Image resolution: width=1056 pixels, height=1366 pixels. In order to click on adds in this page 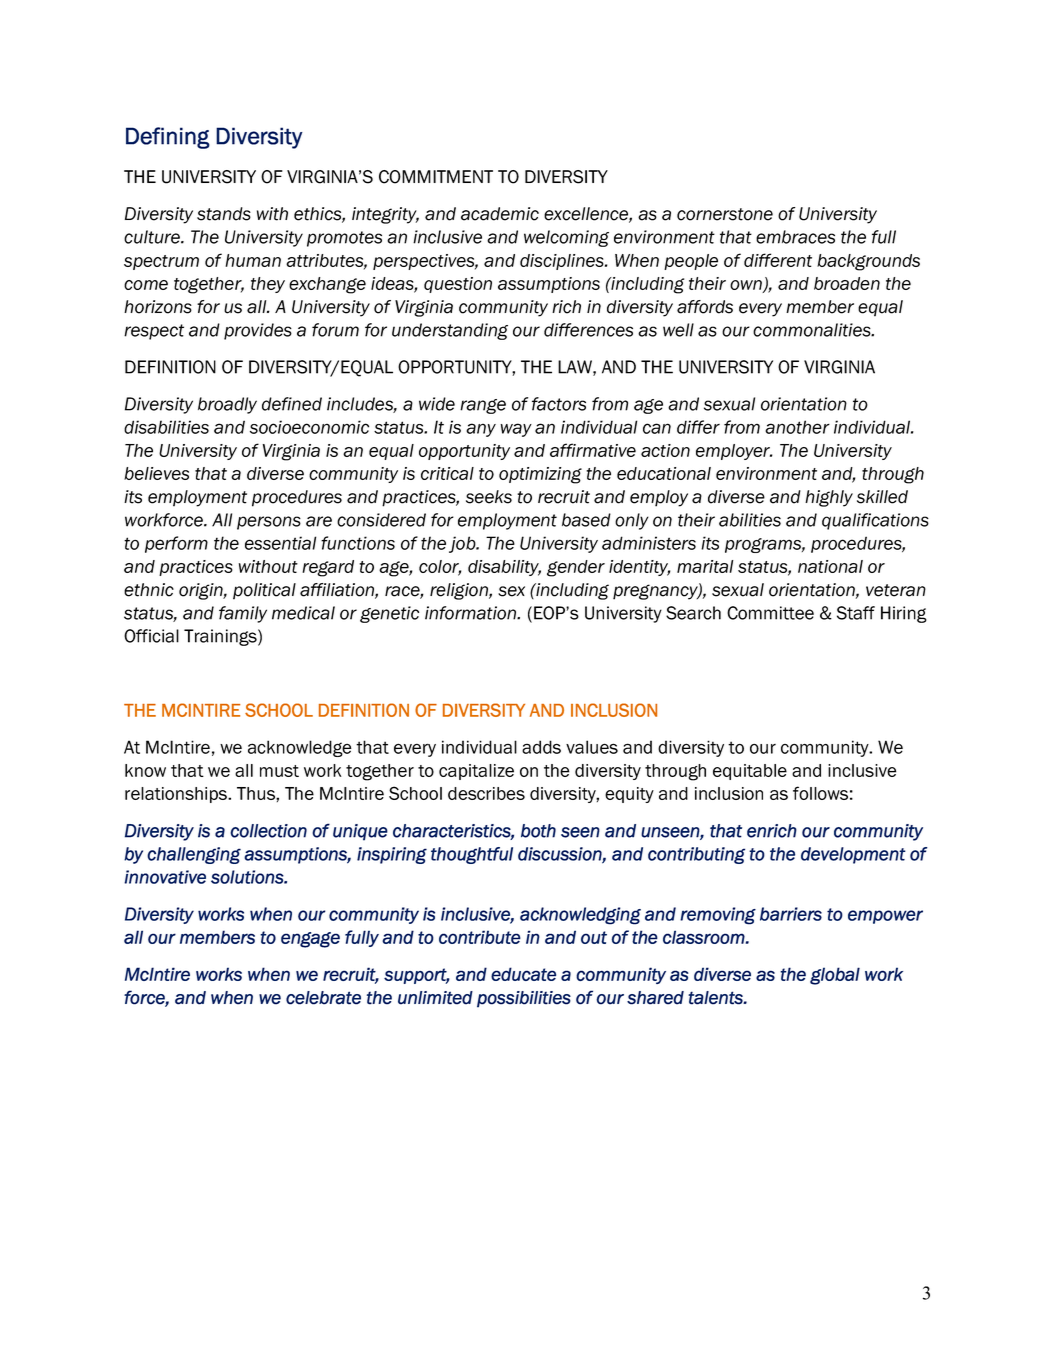, I will do `click(541, 747)`.
